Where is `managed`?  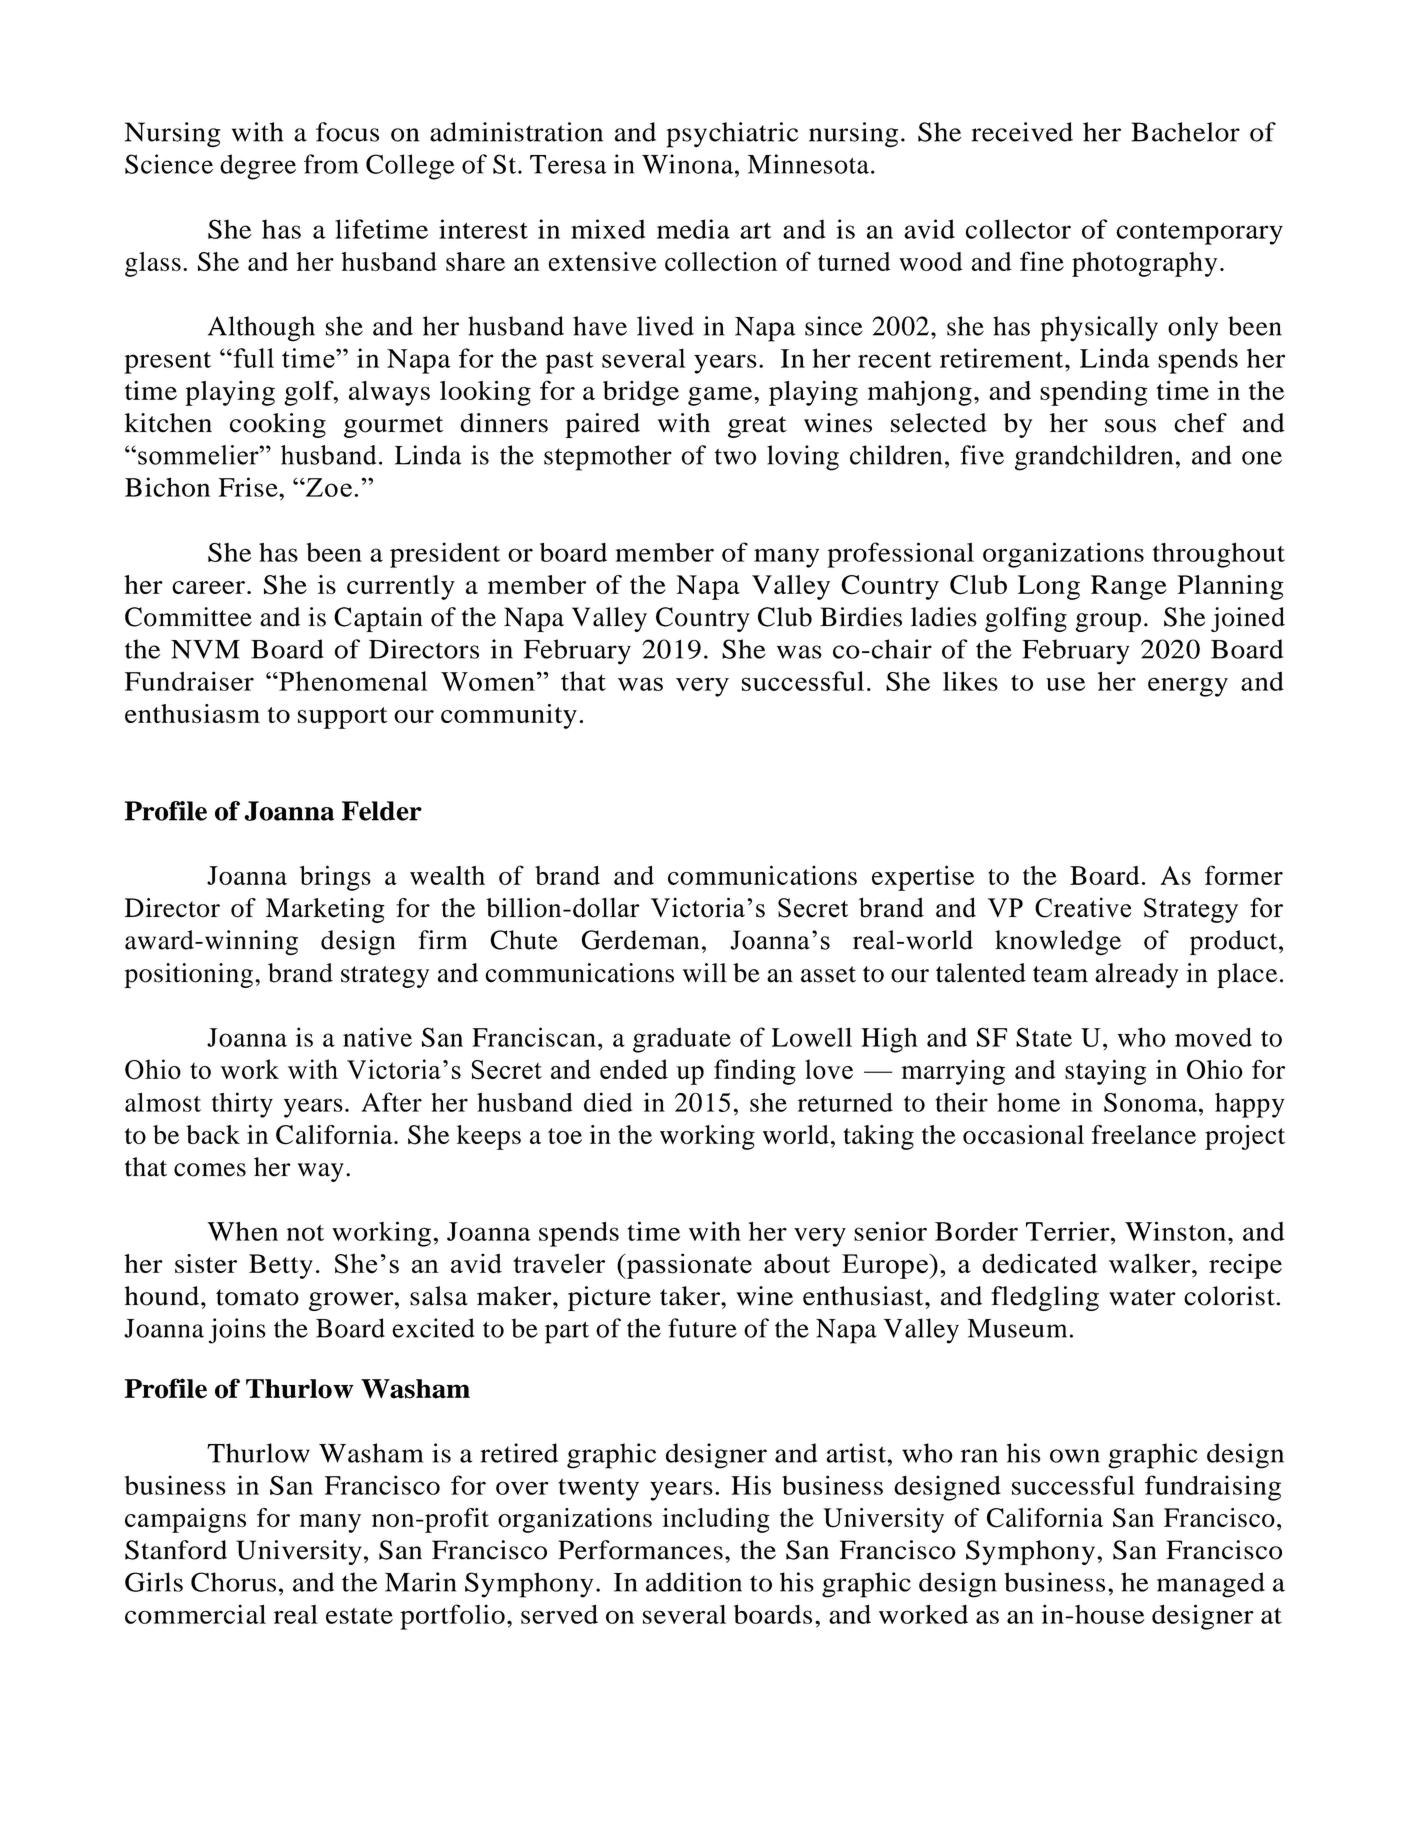 managed is located at coordinates (1211, 1585).
